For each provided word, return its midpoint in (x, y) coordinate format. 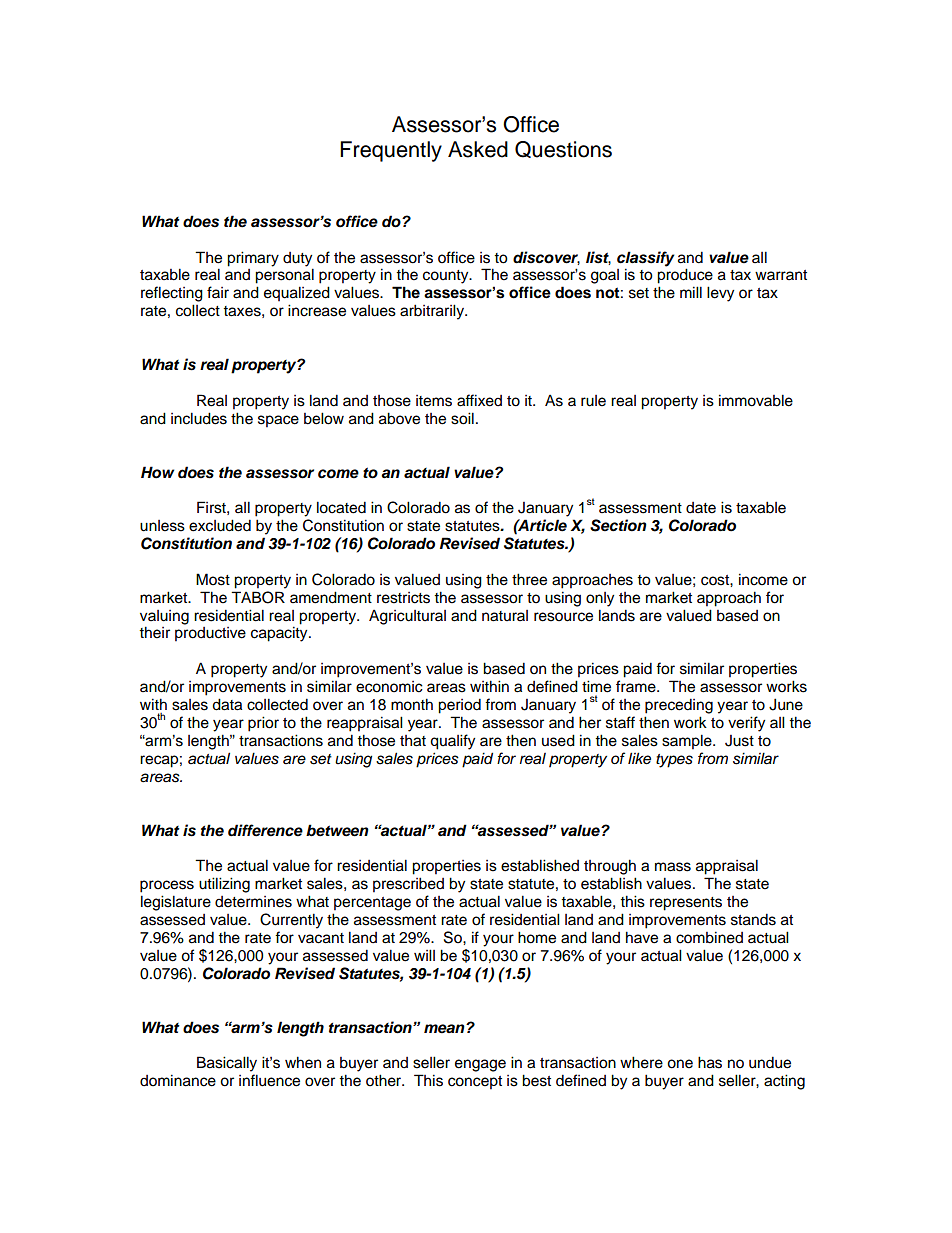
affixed (479, 400)
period (459, 706)
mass (673, 867)
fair (218, 292)
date (701, 508)
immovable (756, 400)
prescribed (408, 885)
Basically (227, 1064)
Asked (478, 149)
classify (646, 259)
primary (253, 259)
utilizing (224, 885)
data (227, 704)
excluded (220, 525)
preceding (679, 706)
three (529, 579)
